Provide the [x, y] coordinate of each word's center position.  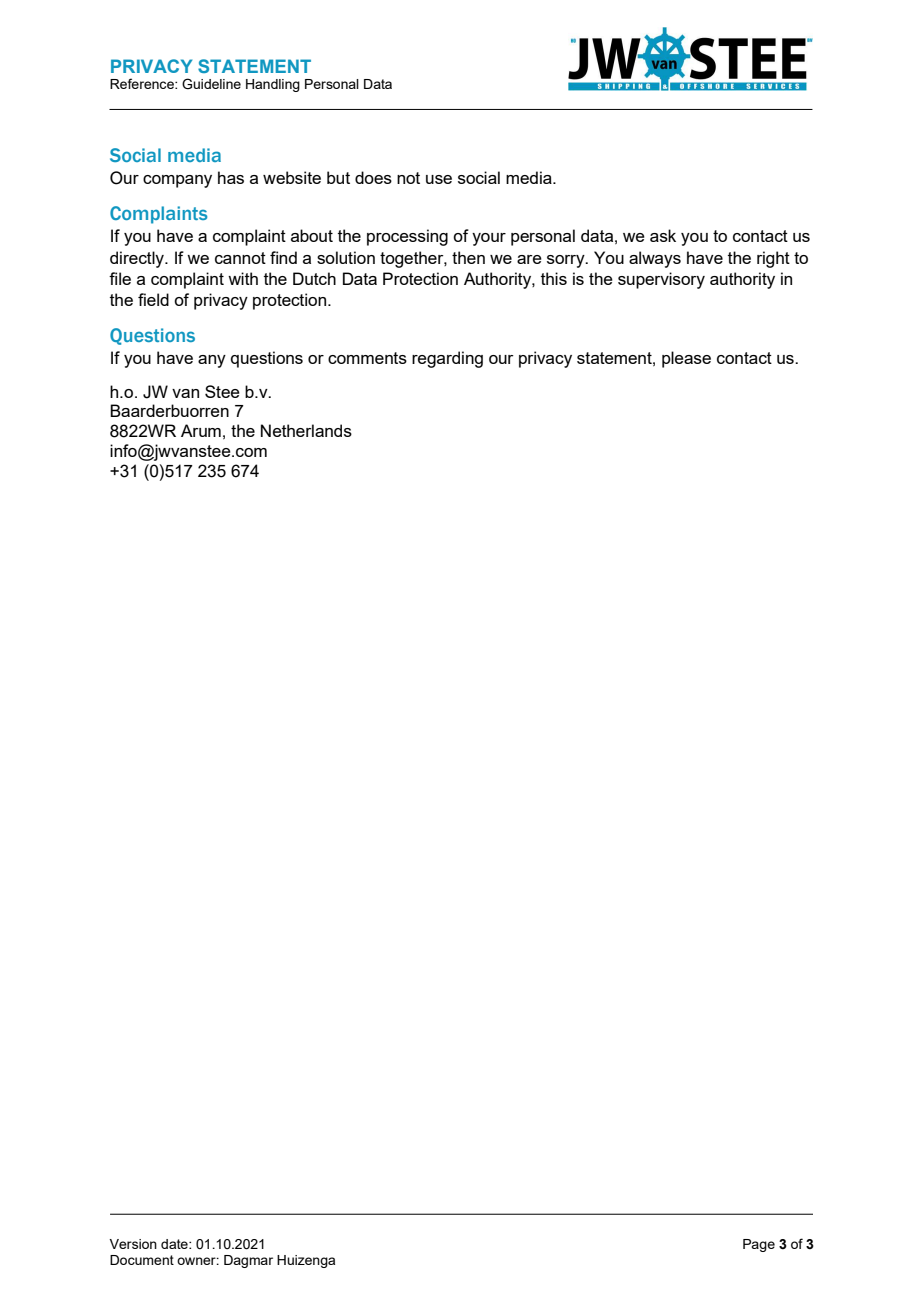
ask [663, 235]
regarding [447, 359]
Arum [201, 430]
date [175, 1244]
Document [142, 1260]
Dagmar [248, 1261]
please [686, 359]
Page [759, 1245]
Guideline [211, 84]
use [439, 179]
